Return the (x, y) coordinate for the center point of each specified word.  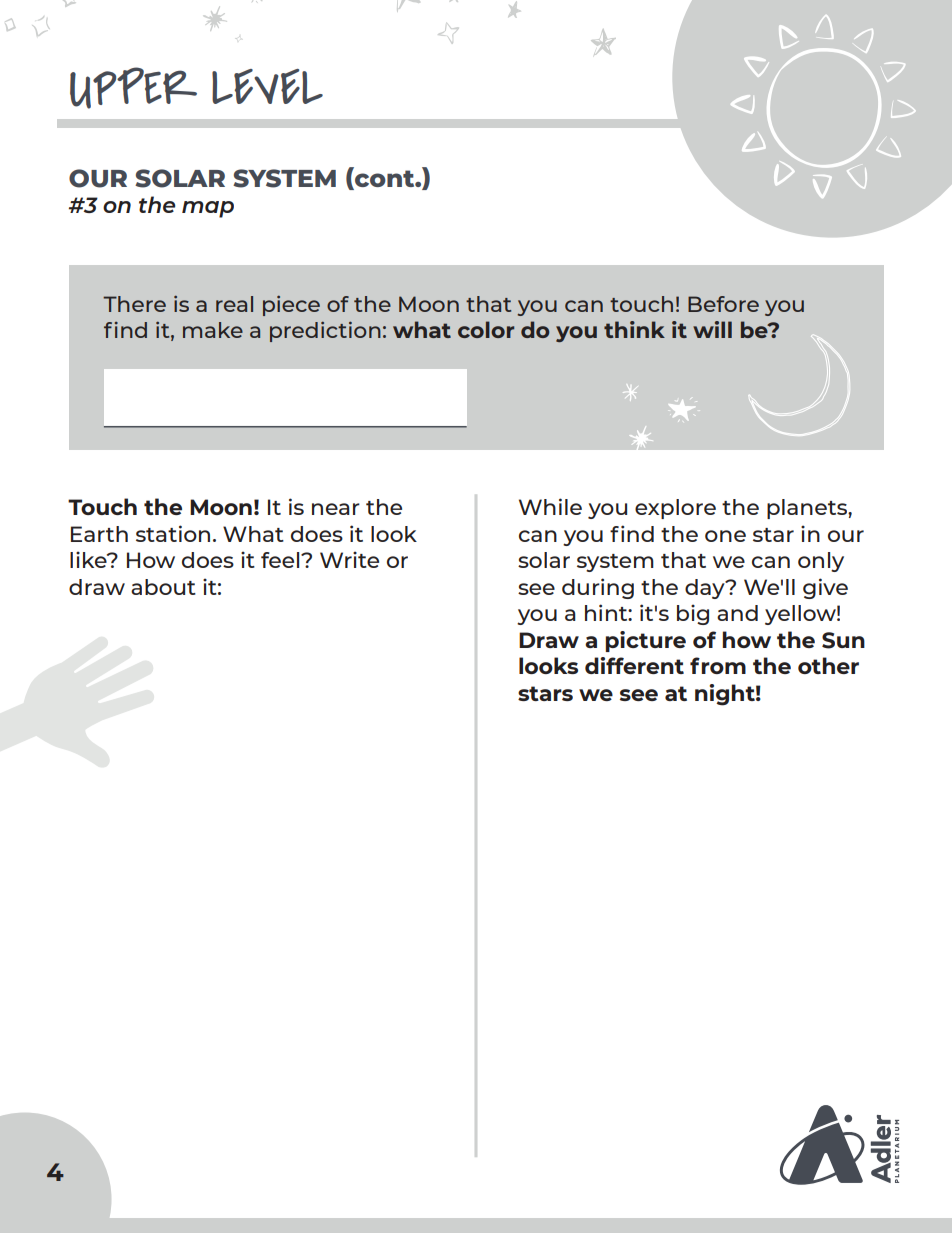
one (725, 536)
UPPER (133, 88)
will (712, 329)
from (718, 665)
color (486, 329)
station (173, 533)
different (634, 665)
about (163, 587)
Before (723, 304)
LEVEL (267, 86)
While (550, 506)
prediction (325, 331)
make (213, 330)
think (634, 329)
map (208, 209)
